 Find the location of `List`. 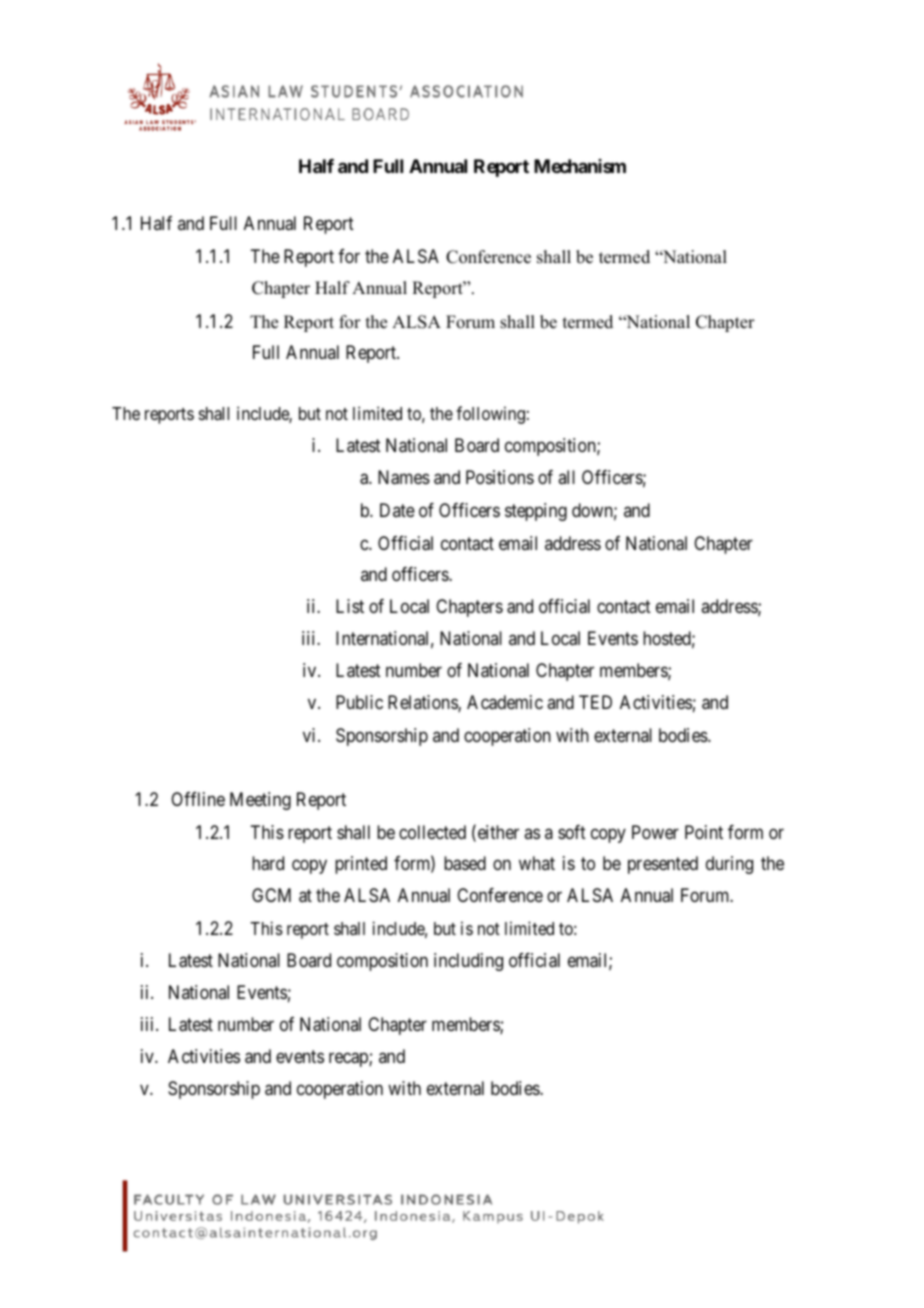

List is located at coordinates (350, 606).
